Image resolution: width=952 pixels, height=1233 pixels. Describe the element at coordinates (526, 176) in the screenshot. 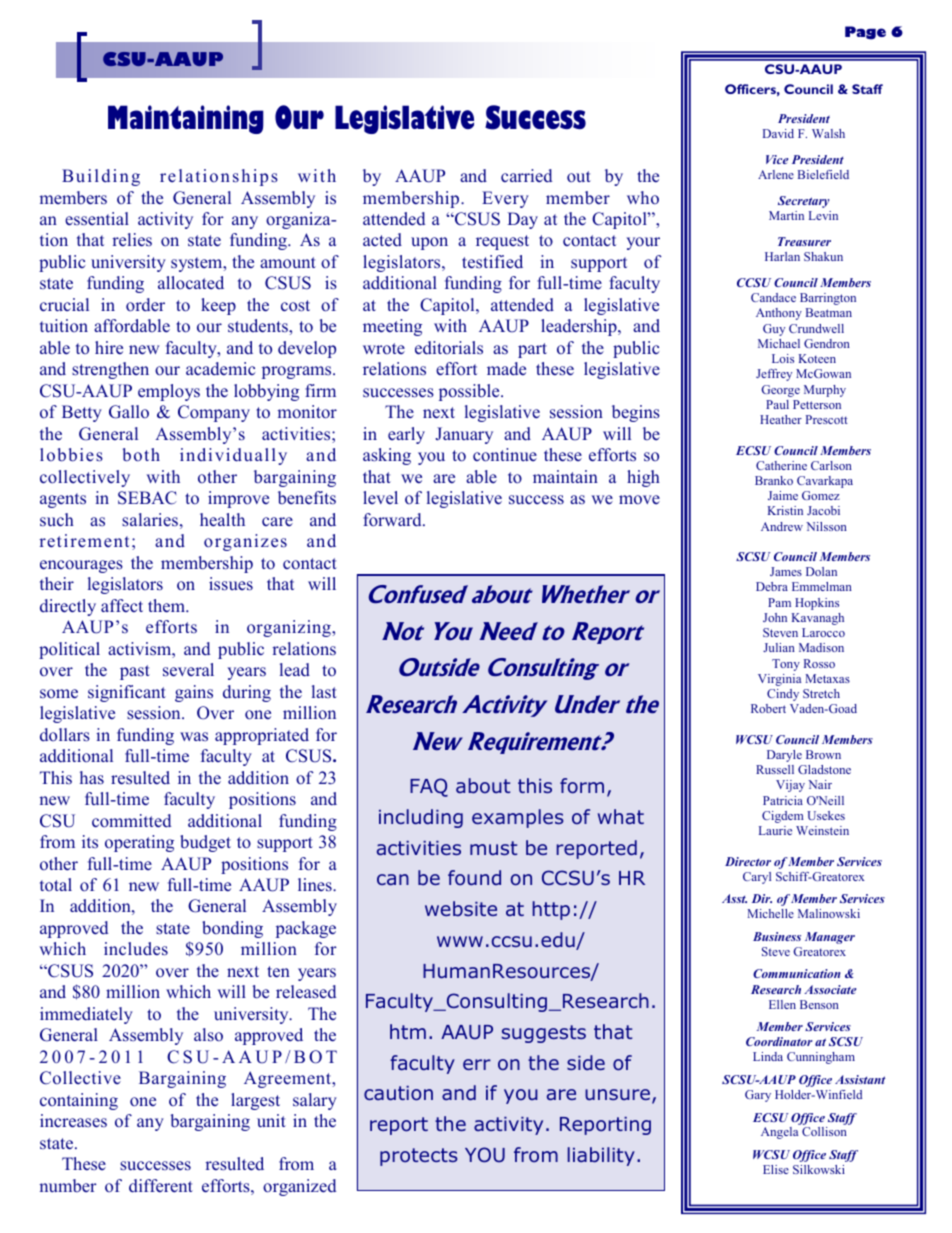

I see `carried` at that location.
